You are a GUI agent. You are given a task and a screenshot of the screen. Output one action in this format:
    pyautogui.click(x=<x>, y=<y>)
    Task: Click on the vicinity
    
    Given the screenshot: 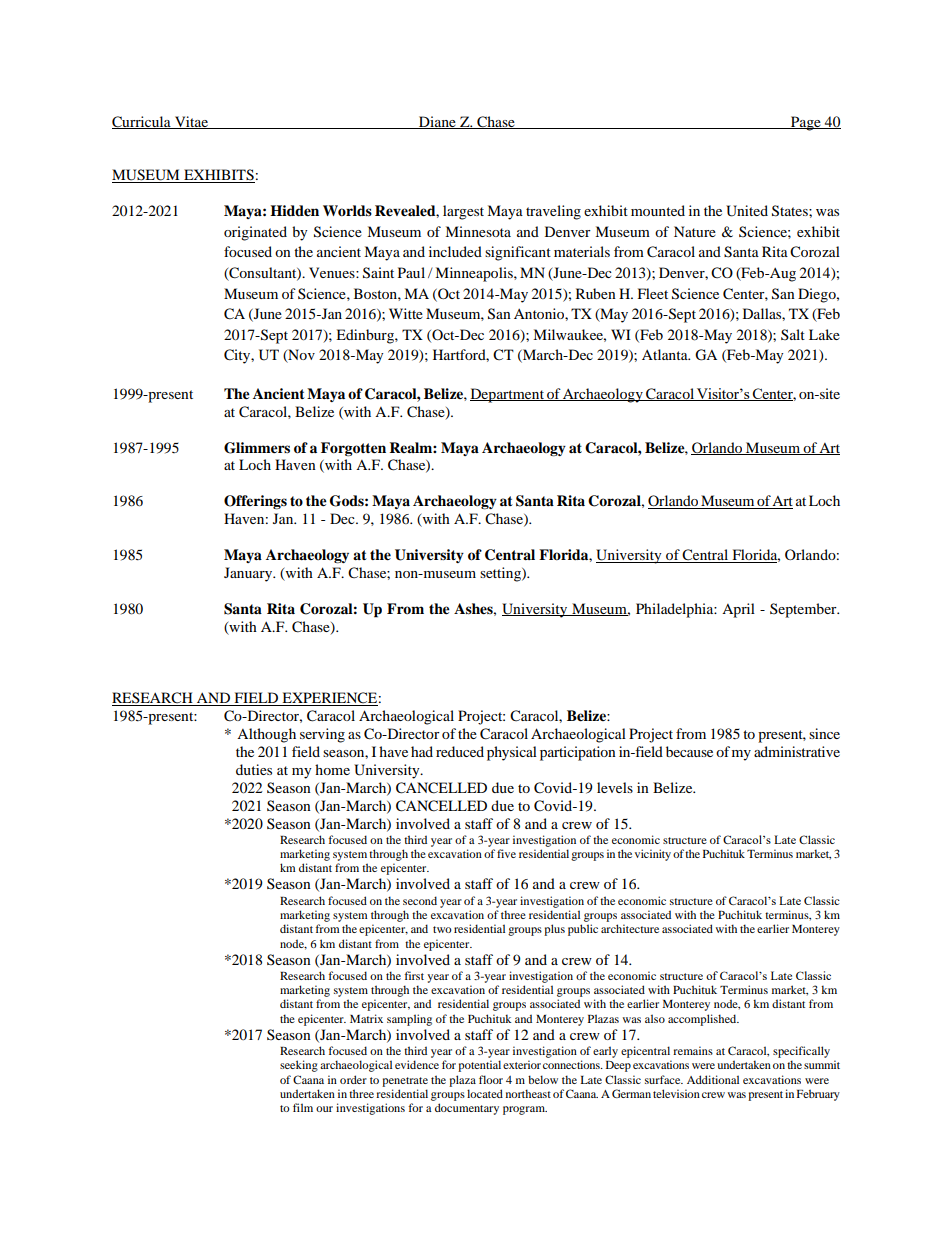 What is the action you would take?
    pyautogui.click(x=653, y=855)
